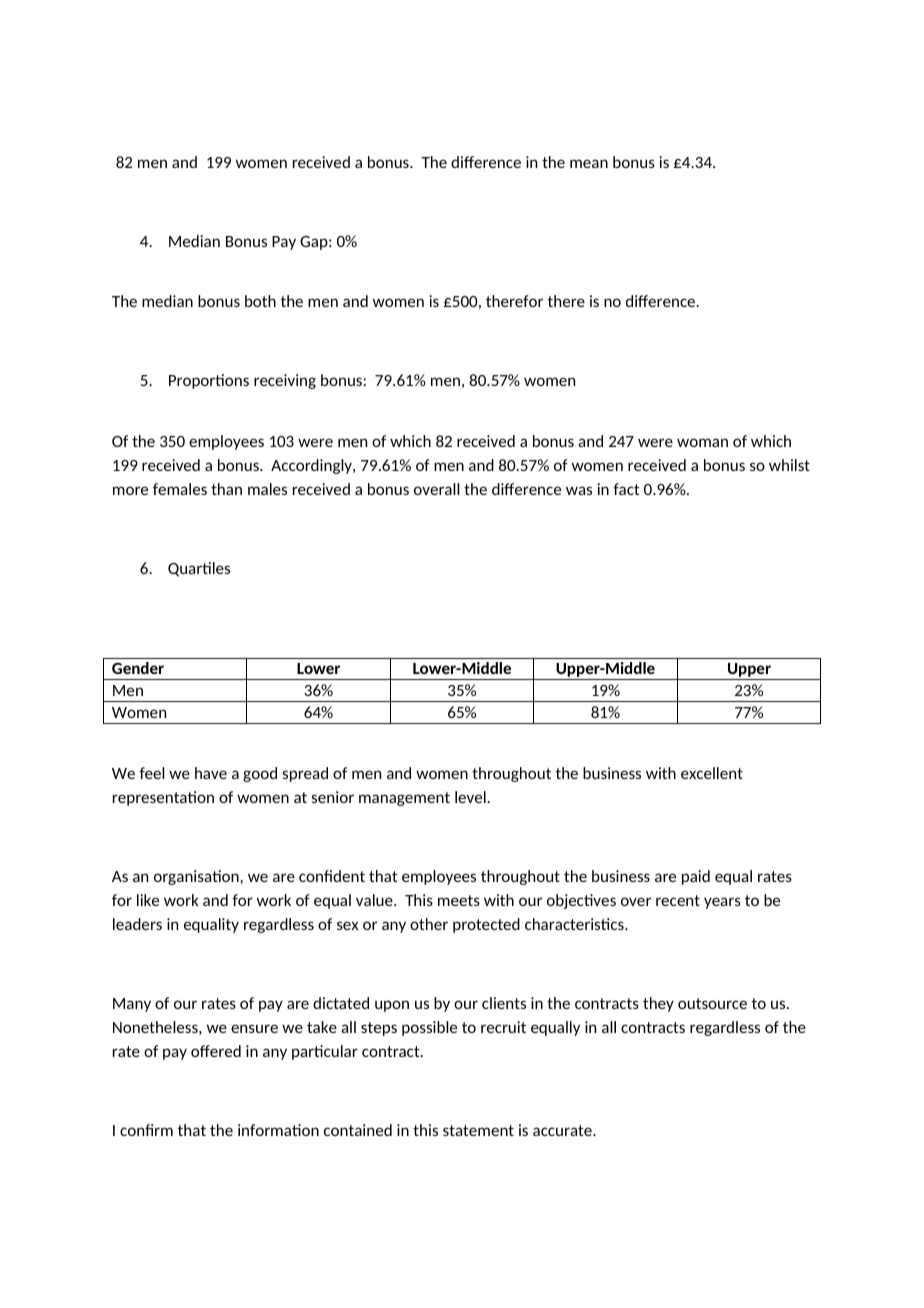 The height and width of the page is (1308, 924). I want to click on Gender, so click(138, 668).
